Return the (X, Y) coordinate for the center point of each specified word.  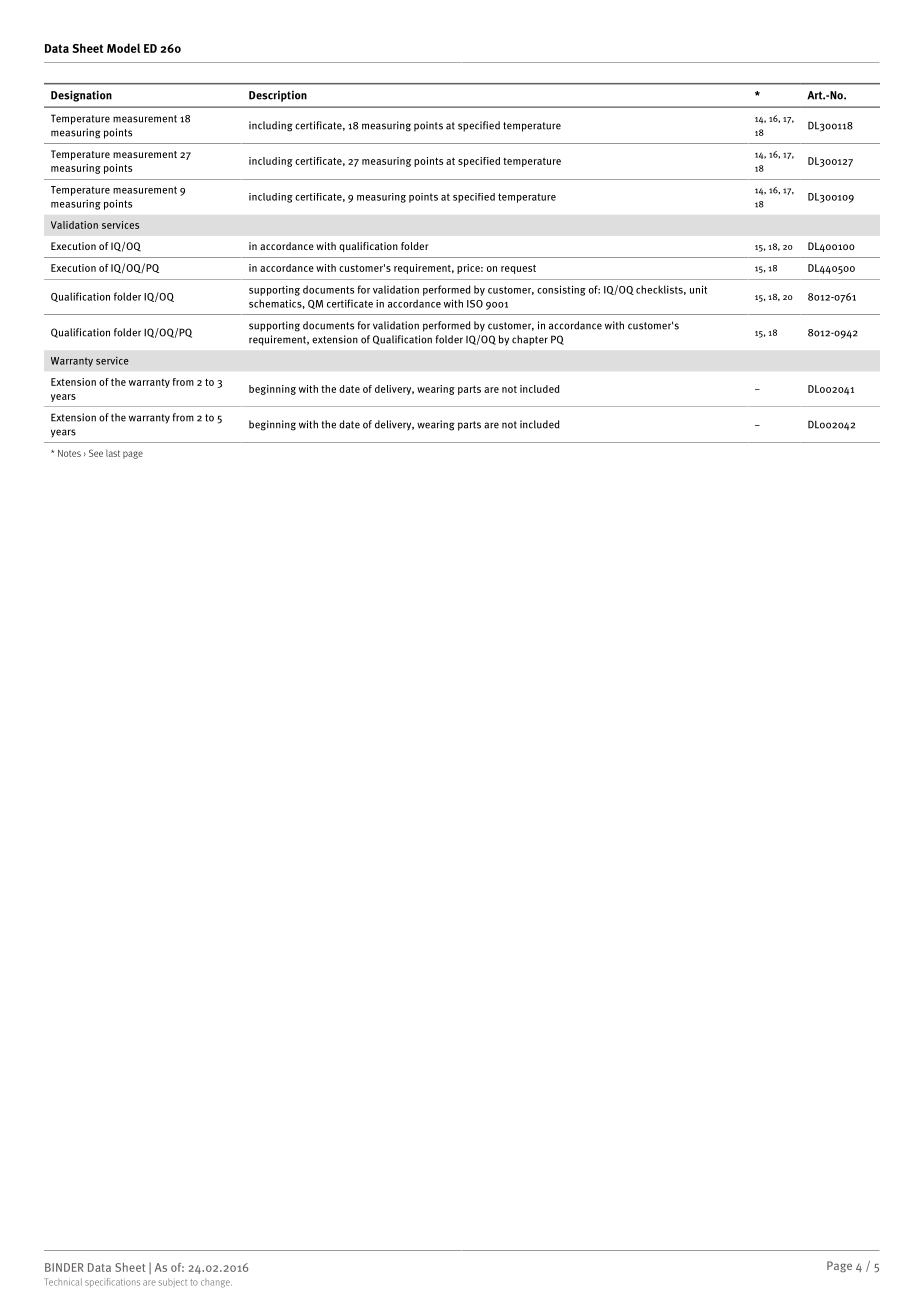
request (518, 269)
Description (278, 96)
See (96, 453)
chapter (530, 340)
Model (123, 48)
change (216, 1283)
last (113, 453)
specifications (112, 1282)
